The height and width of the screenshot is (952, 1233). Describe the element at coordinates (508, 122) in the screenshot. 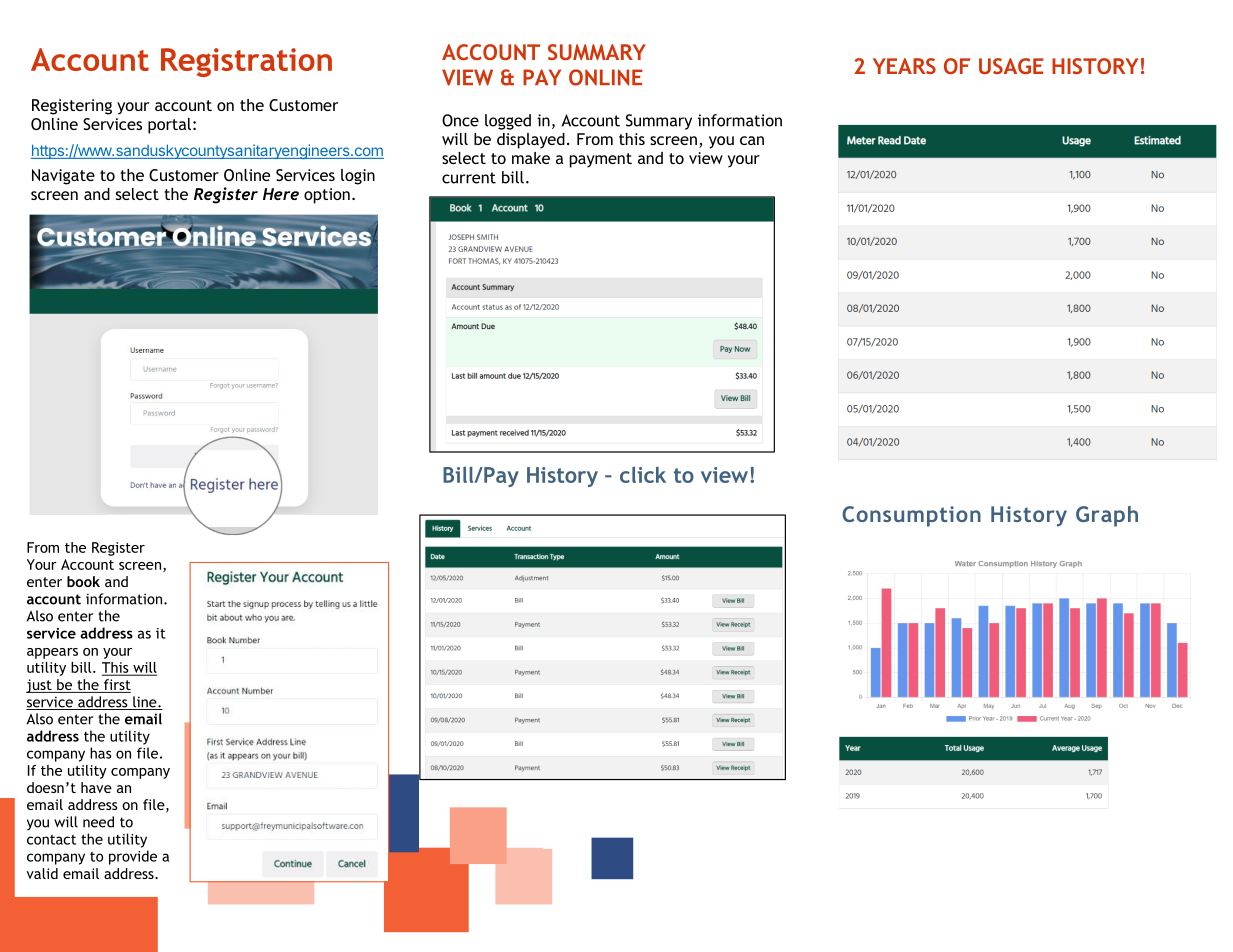

I see `logged` at that location.
